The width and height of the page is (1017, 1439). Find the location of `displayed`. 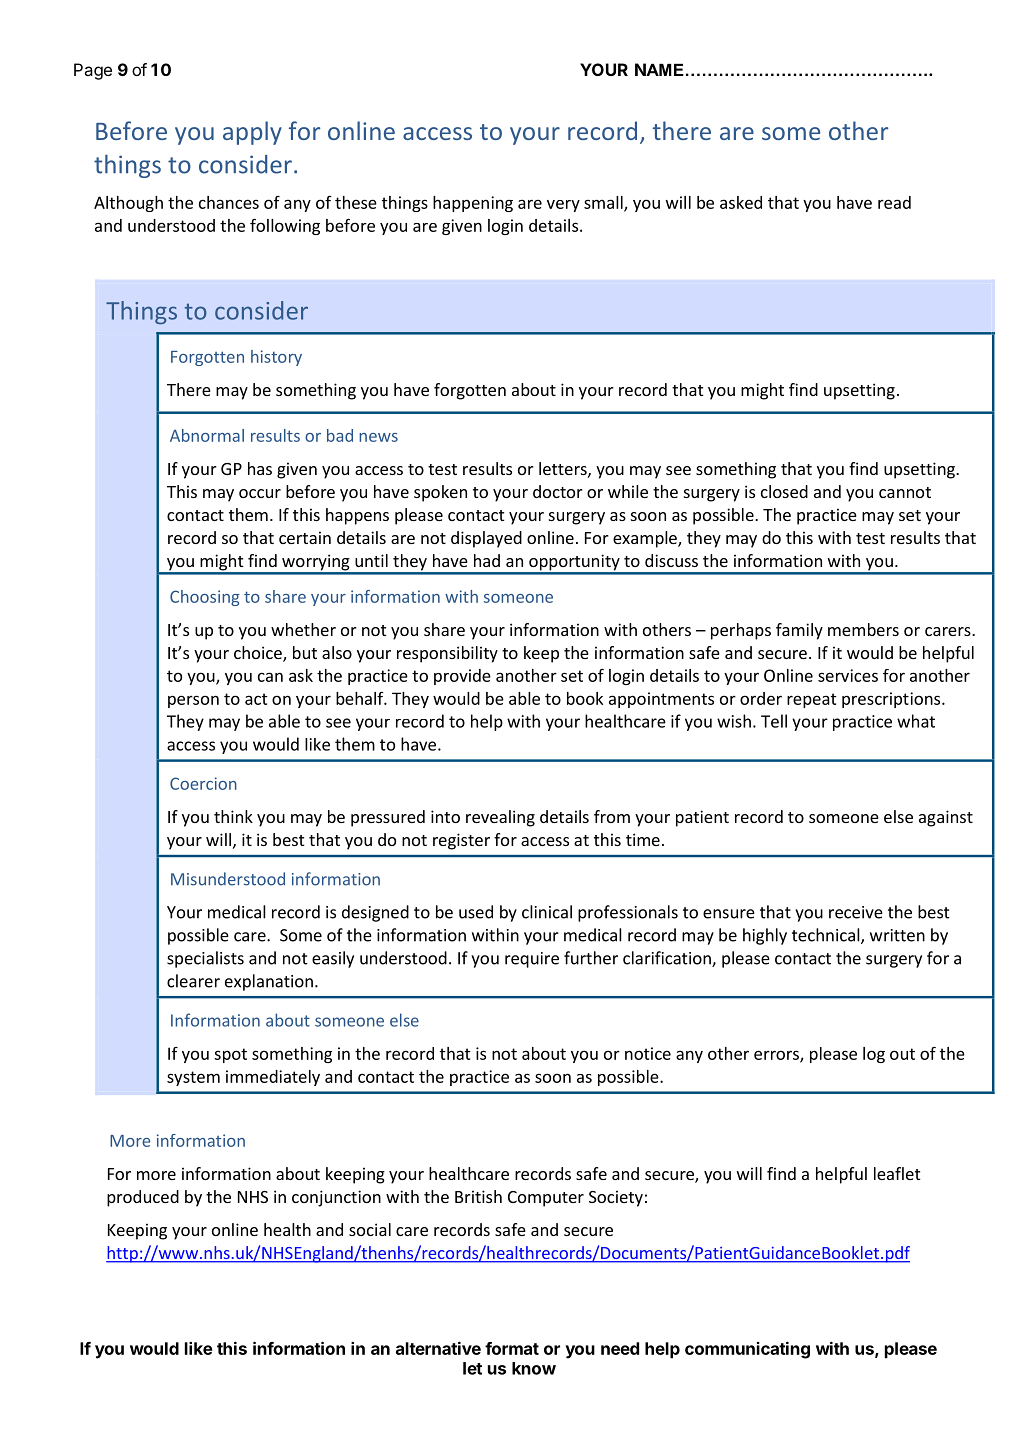

displayed is located at coordinates (486, 539).
